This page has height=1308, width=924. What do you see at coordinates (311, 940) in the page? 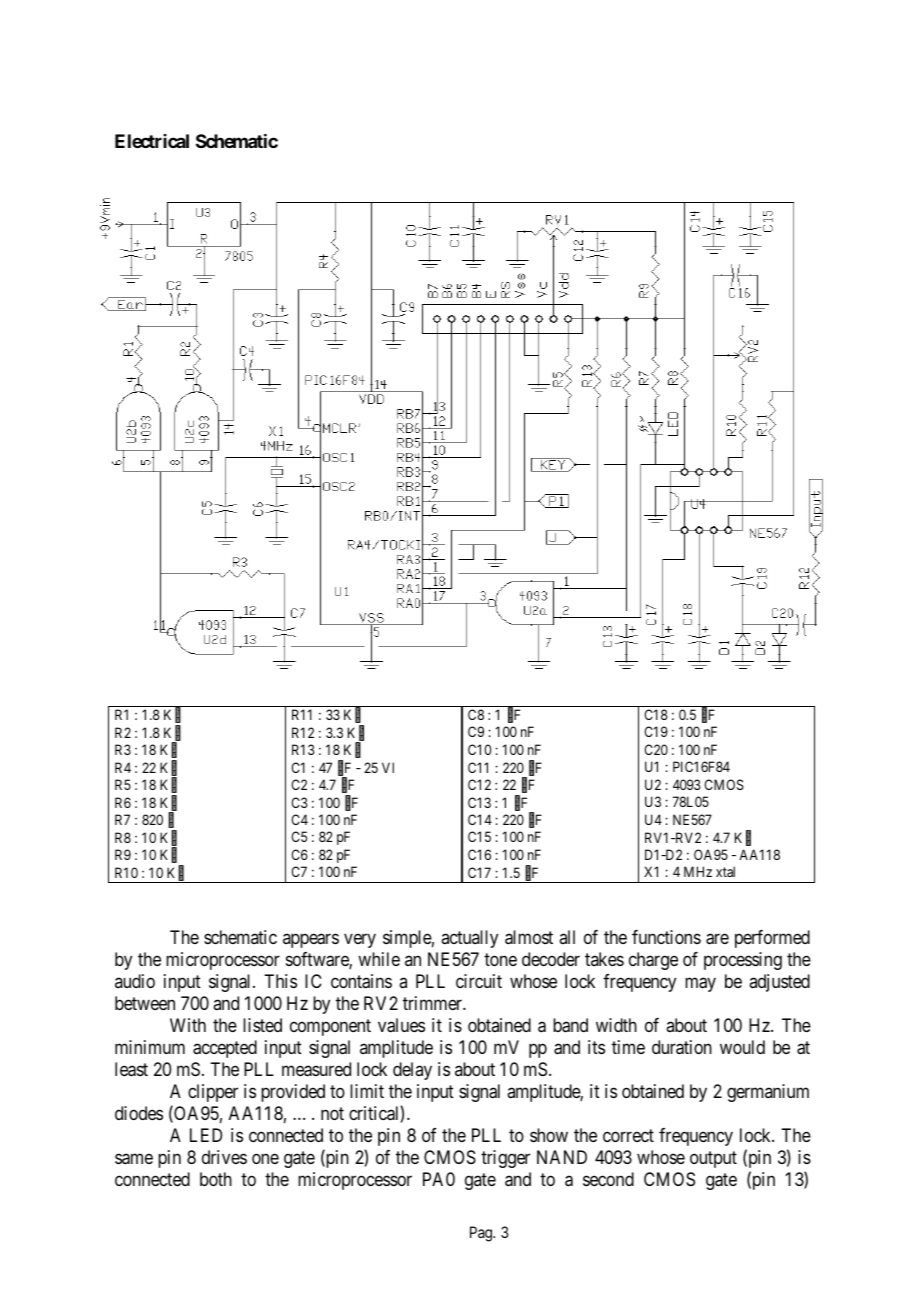
I see `appears` at bounding box center [311, 940].
